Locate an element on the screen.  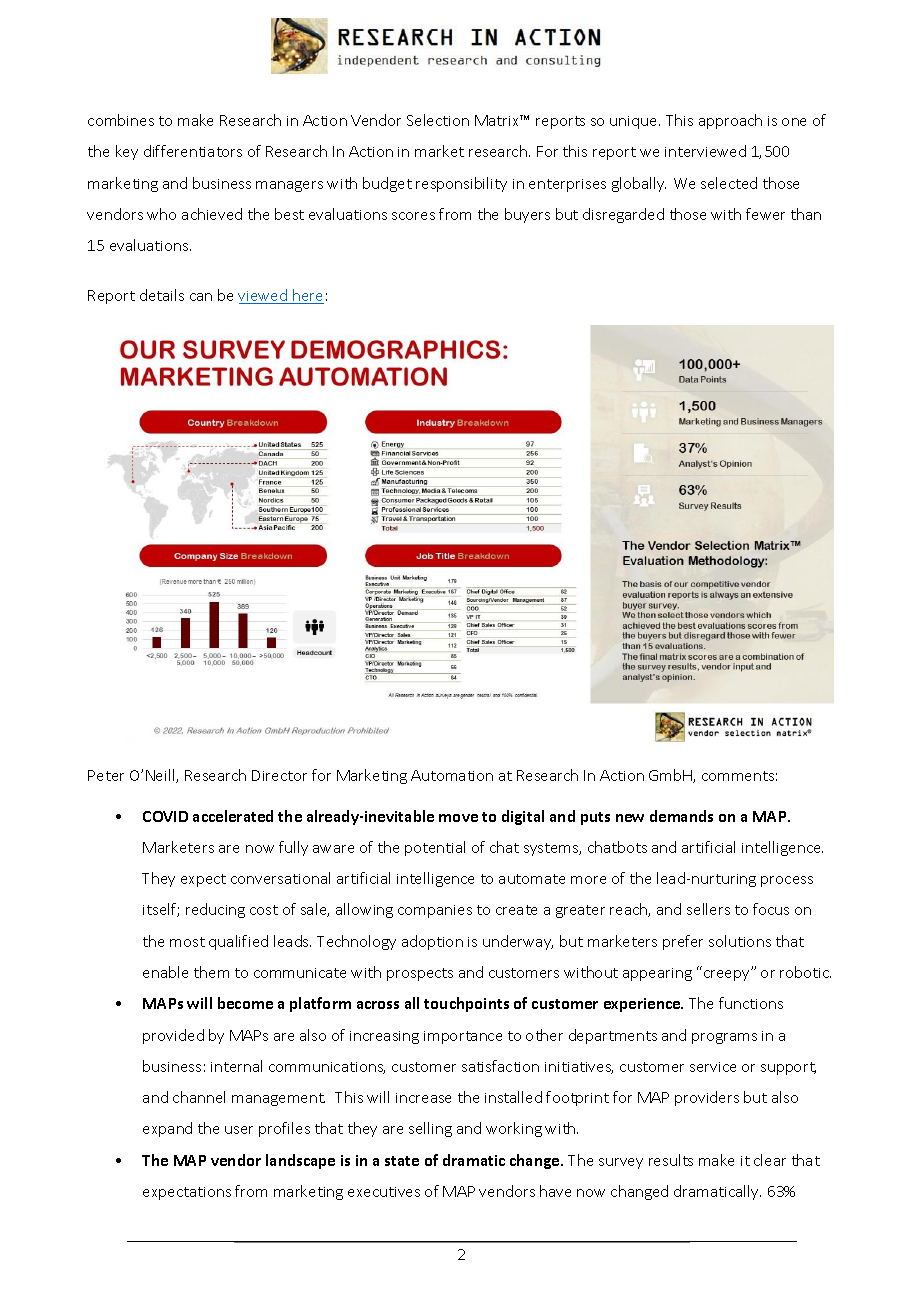
differentiators is located at coordinates (193, 151).
